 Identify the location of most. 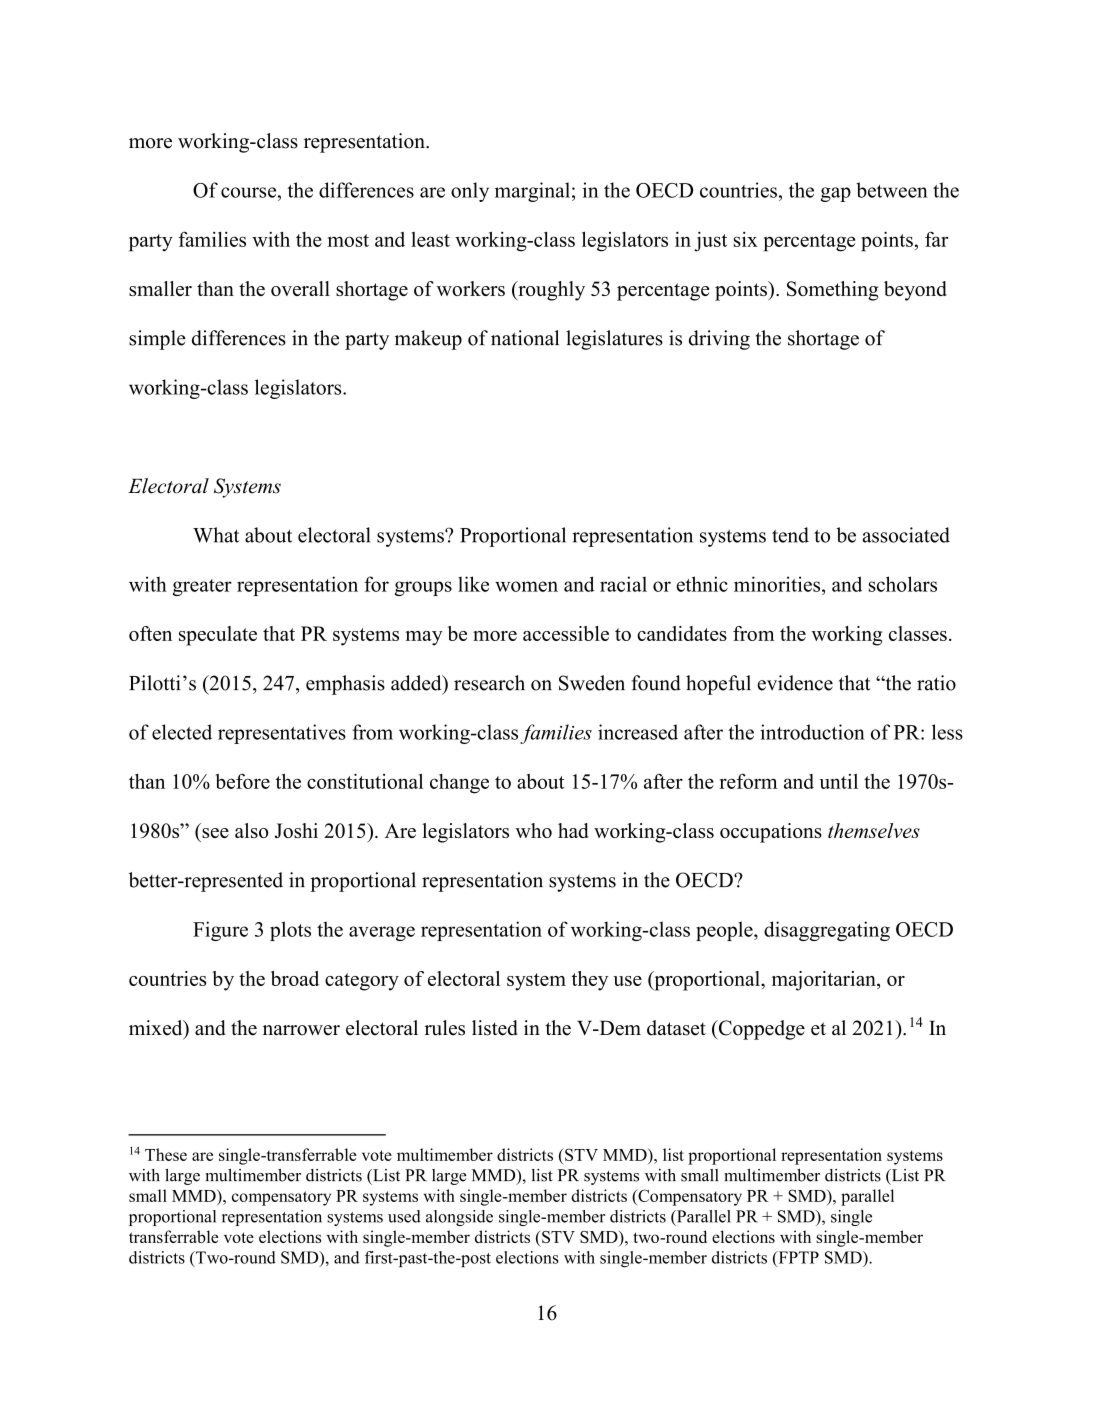
(348, 240).
